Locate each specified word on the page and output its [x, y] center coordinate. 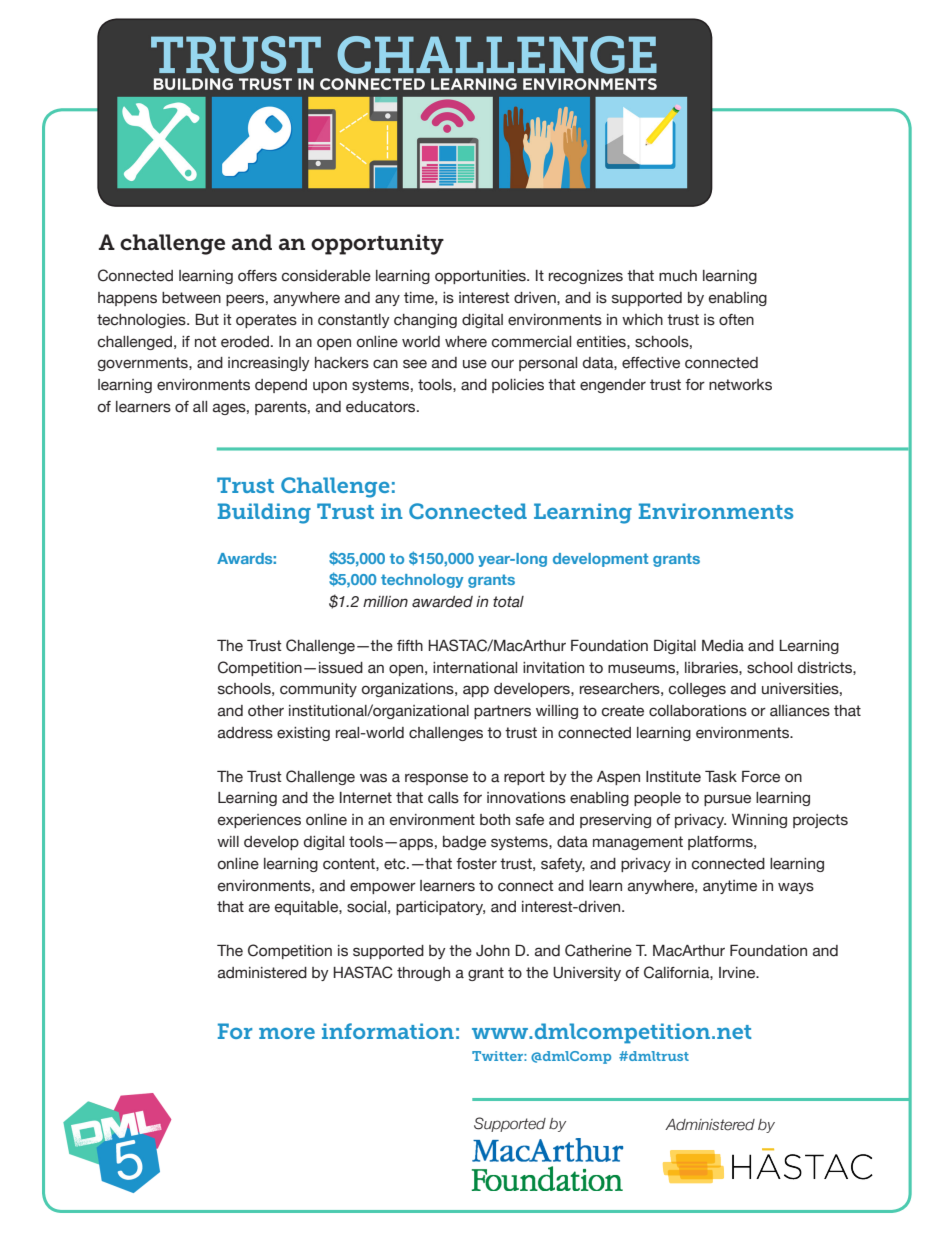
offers [257, 276]
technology [422, 581]
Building [264, 513]
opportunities [481, 277]
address [245, 733]
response [436, 779]
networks [740, 385]
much [678, 276]
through [423, 974]
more [287, 1033]
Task [721, 776]
